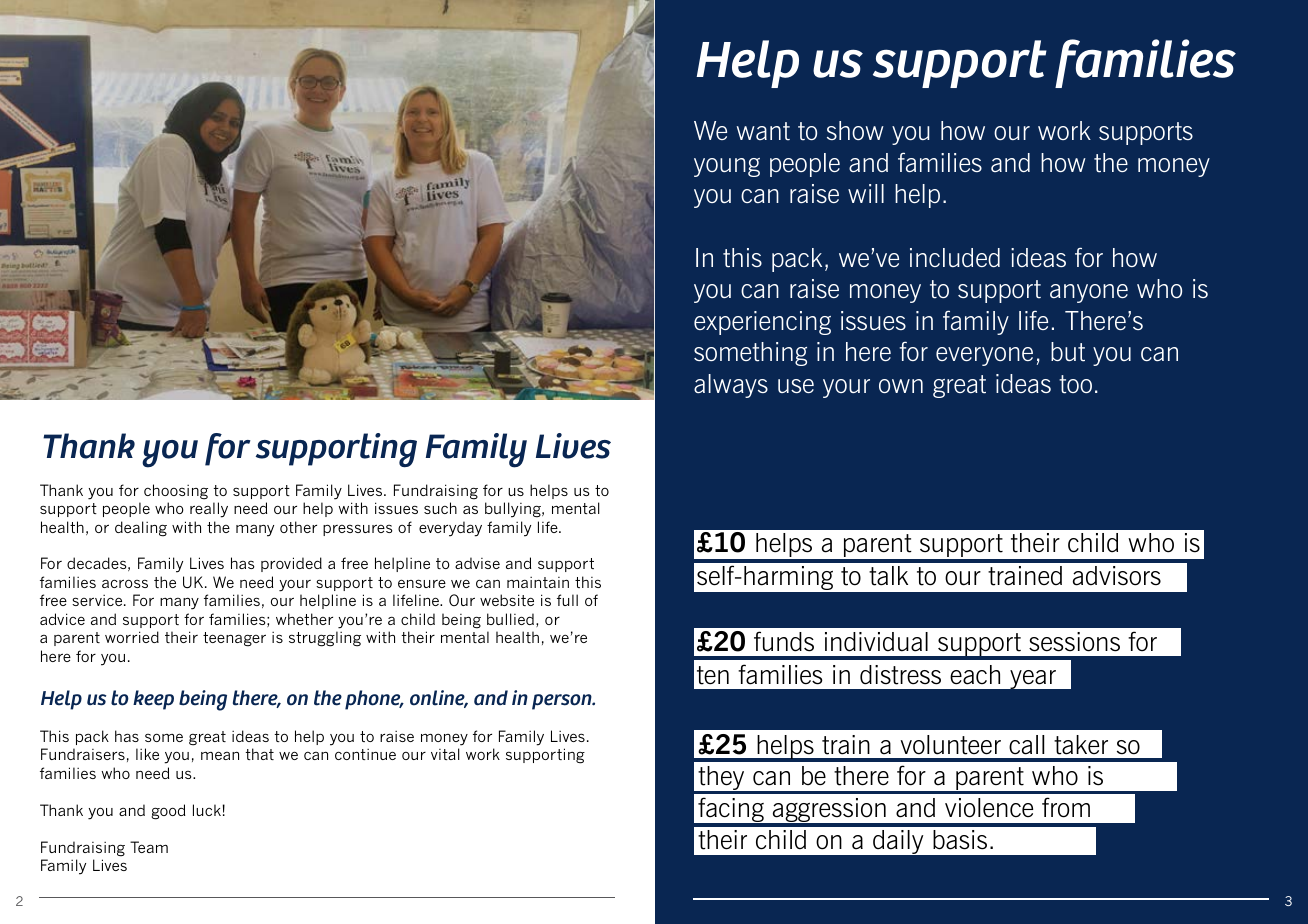  What do you see at coordinates (984, 356) in the screenshot?
I see `everyone` at bounding box center [984, 356].
